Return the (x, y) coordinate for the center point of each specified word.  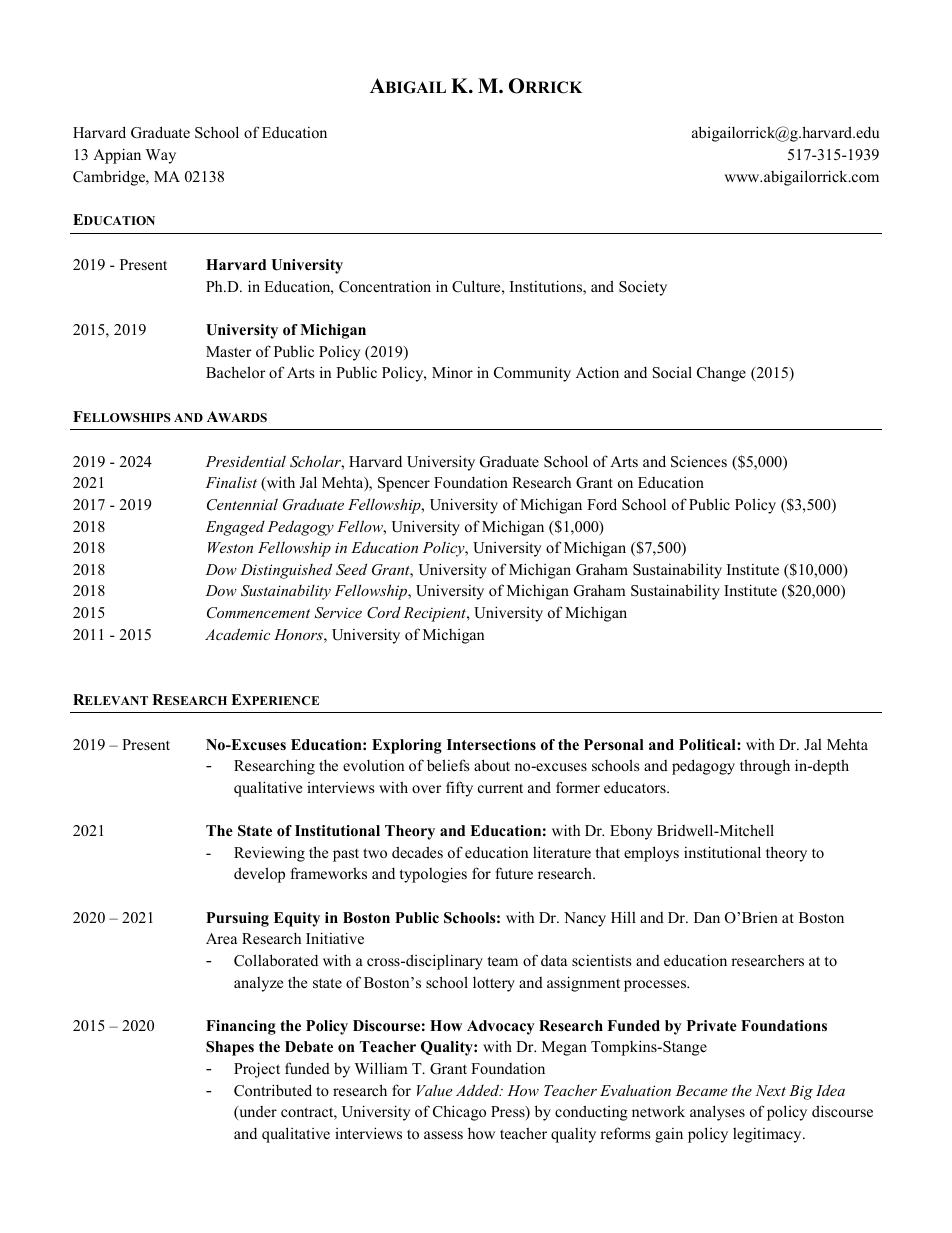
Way (161, 156)
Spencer (404, 484)
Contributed (273, 1090)
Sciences (699, 462)
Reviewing (269, 854)
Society (643, 288)
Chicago (459, 1113)
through (765, 767)
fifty (459, 789)
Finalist (231, 482)
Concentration (385, 286)
